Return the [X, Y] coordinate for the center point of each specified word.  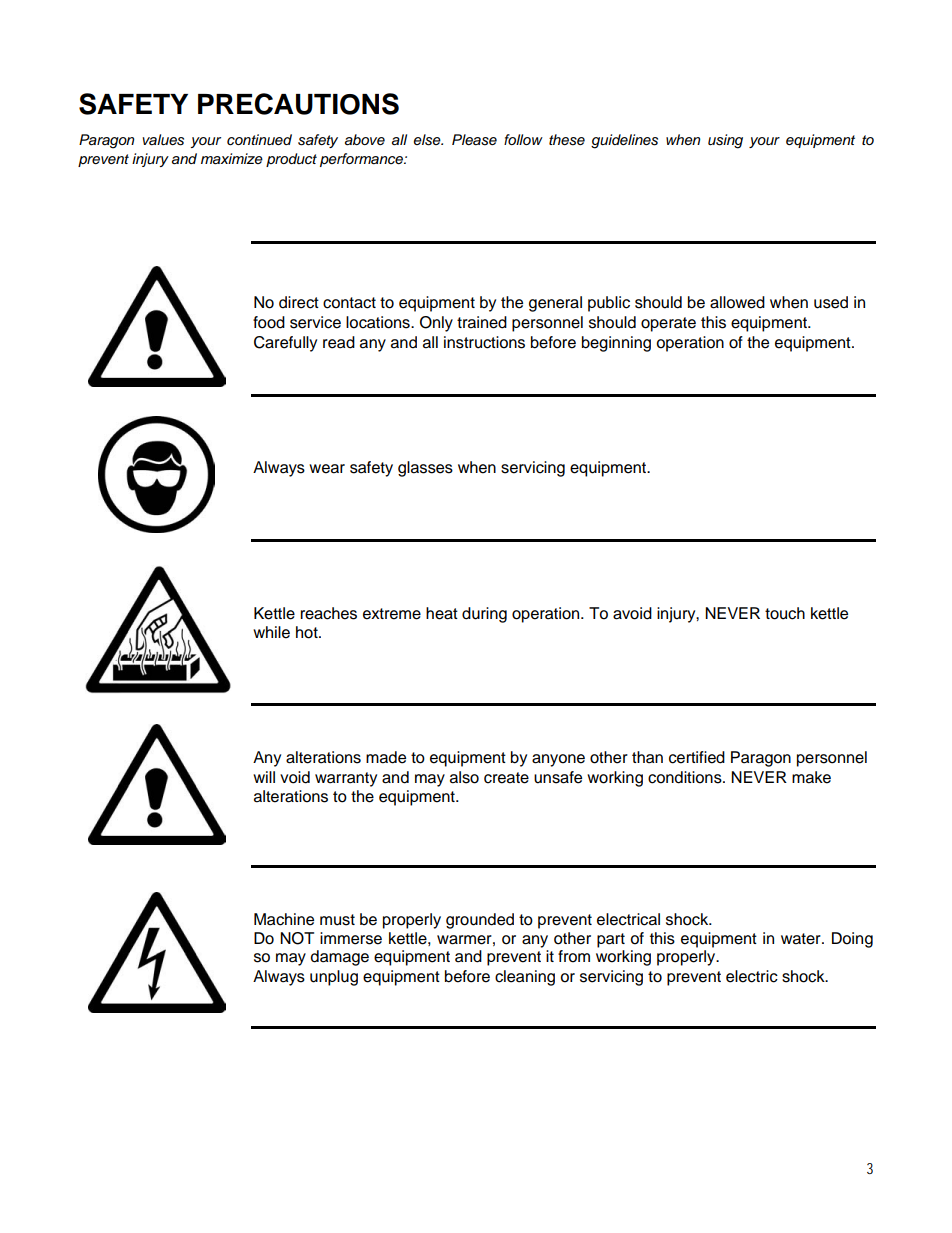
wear [327, 469]
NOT [297, 938]
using [725, 141]
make [811, 777]
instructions [484, 342]
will [264, 777]
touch [785, 613]
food [269, 322]
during [484, 615]
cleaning [525, 978]
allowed [737, 302]
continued [259, 140]
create [506, 778]
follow [523, 139]
